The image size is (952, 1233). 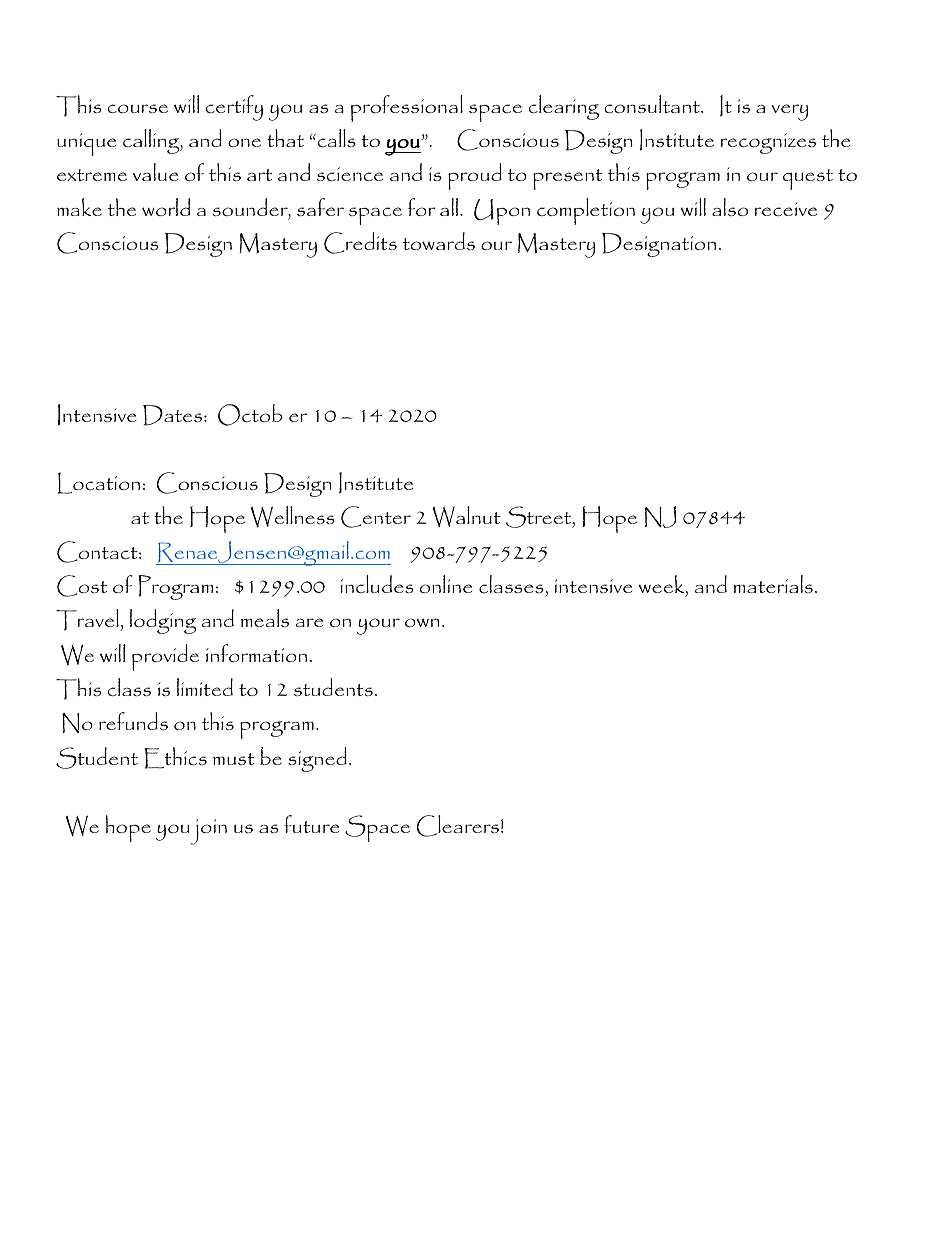 What do you see at coordinates (208, 832) in the image?
I see `join` at bounding box center [208, 832].
